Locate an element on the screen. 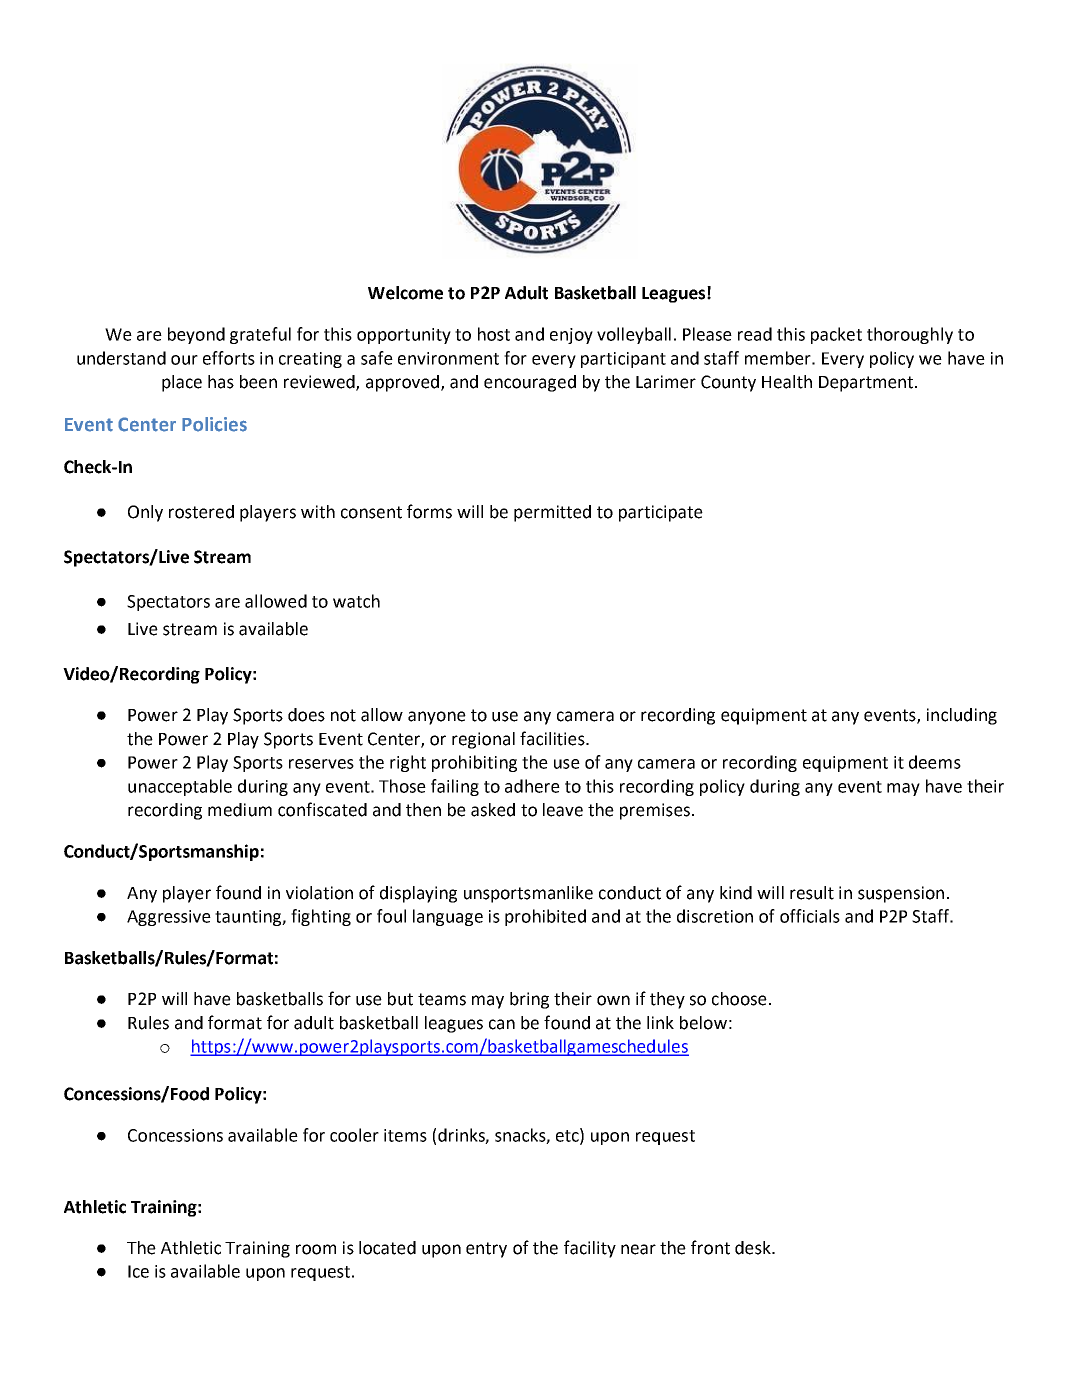 The image size is (1080, 1398). deems is located at coordinates (935, 762).
